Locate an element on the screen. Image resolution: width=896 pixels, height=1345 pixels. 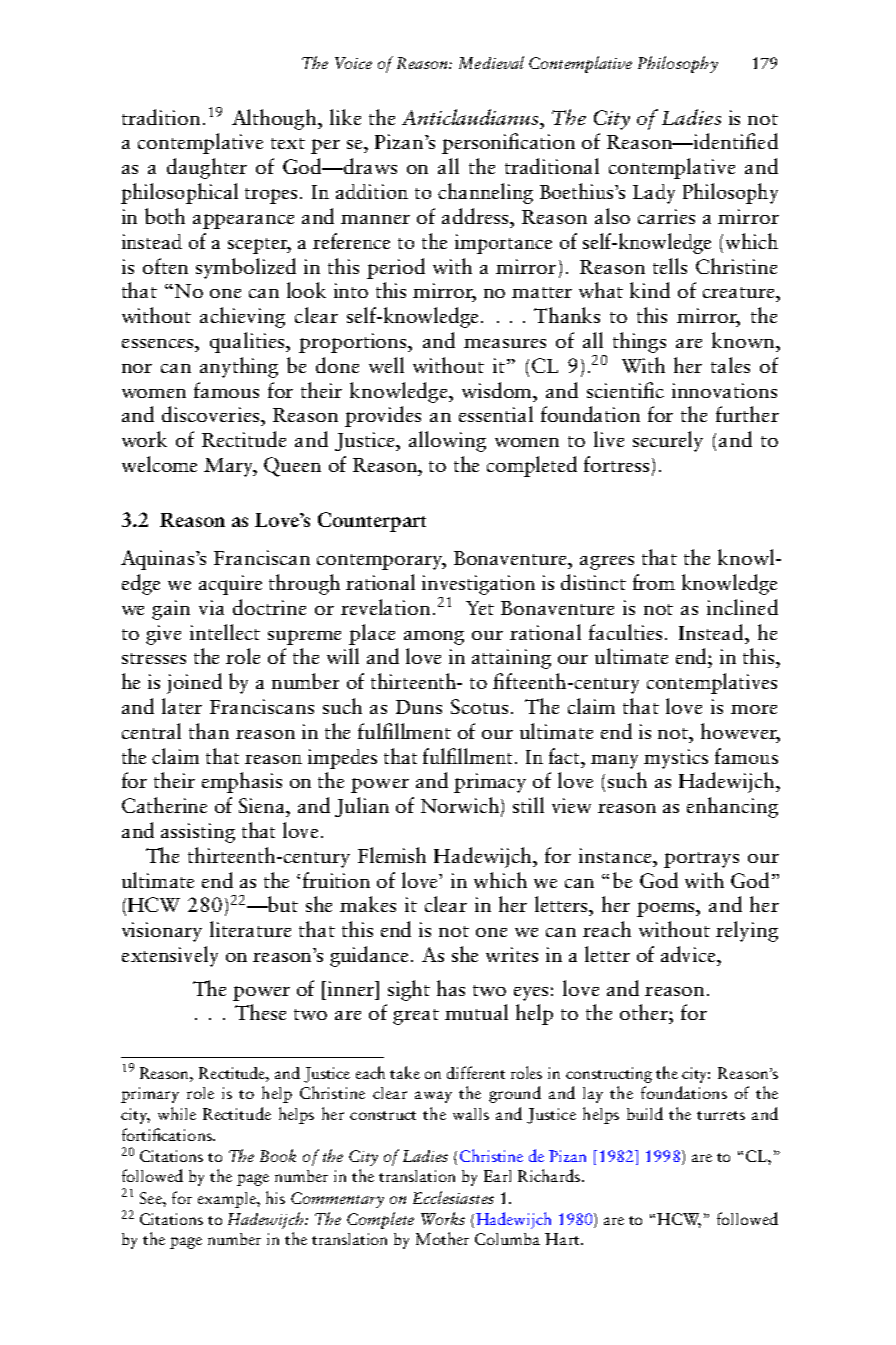
faculties is located at coordinates (625, 632).
